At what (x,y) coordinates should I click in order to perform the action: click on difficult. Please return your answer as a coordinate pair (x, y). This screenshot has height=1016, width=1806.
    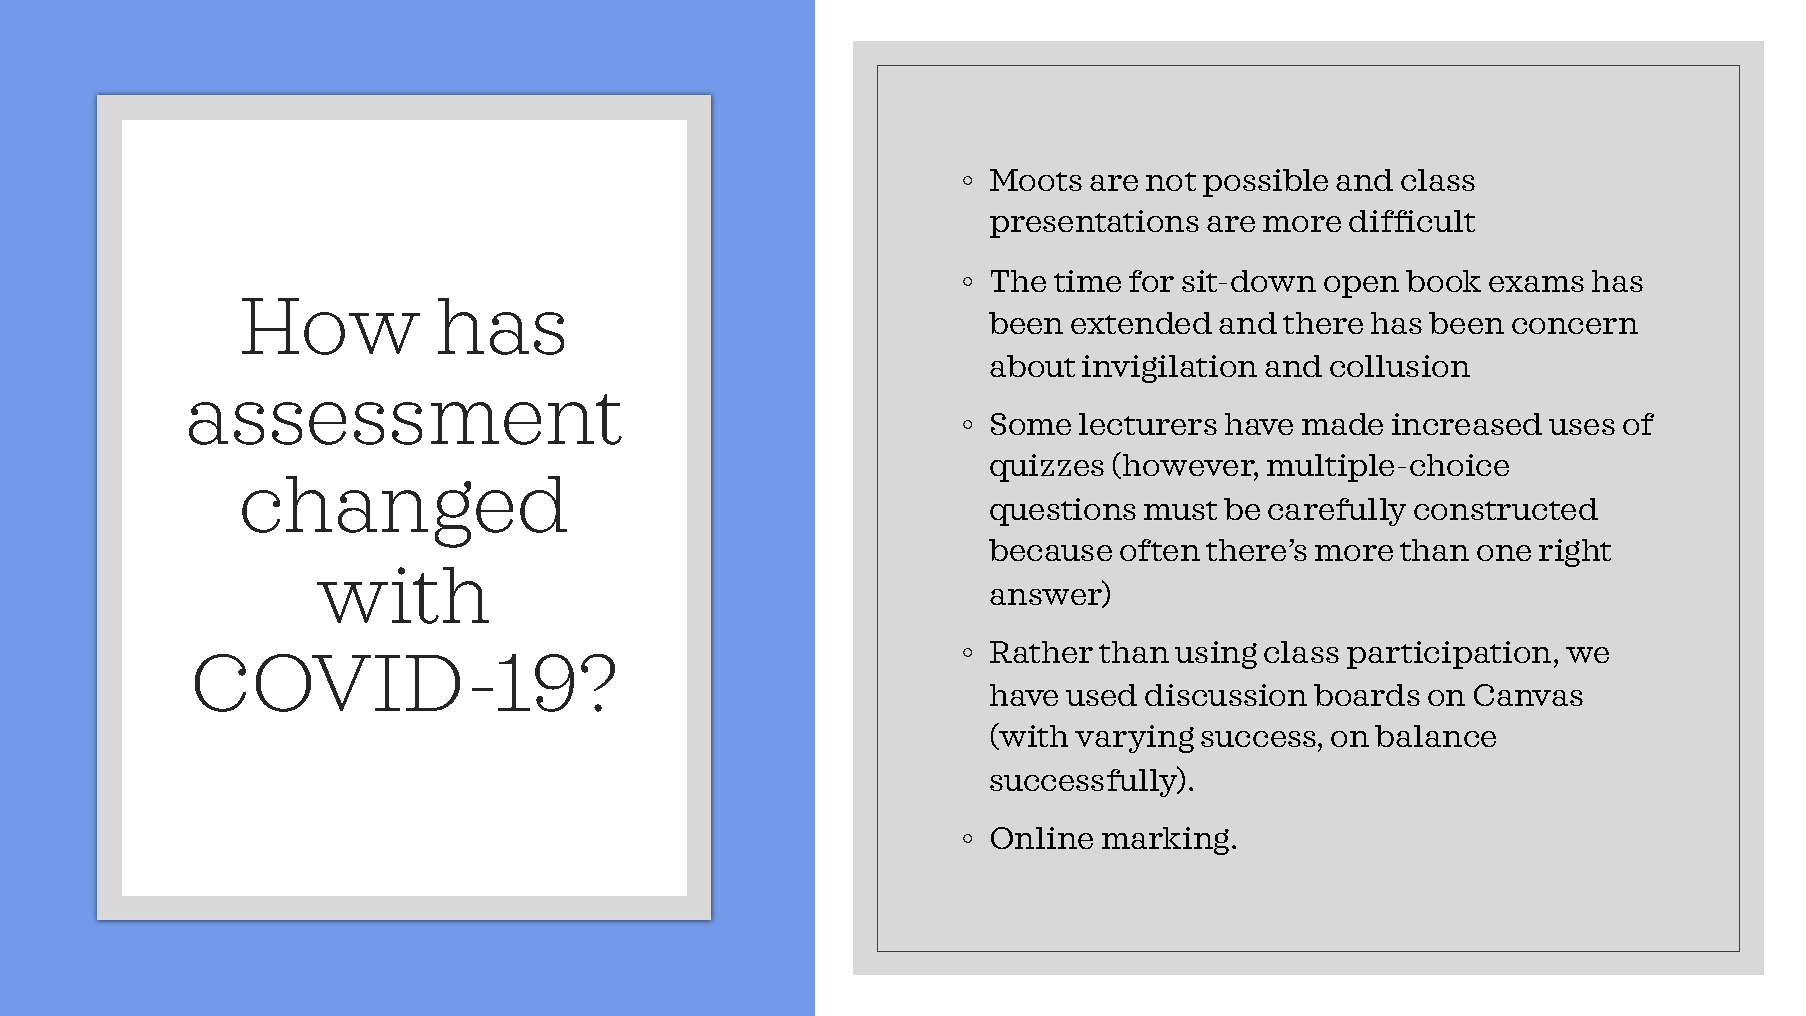
    Looking at the image, I should click on (1412, 221).
